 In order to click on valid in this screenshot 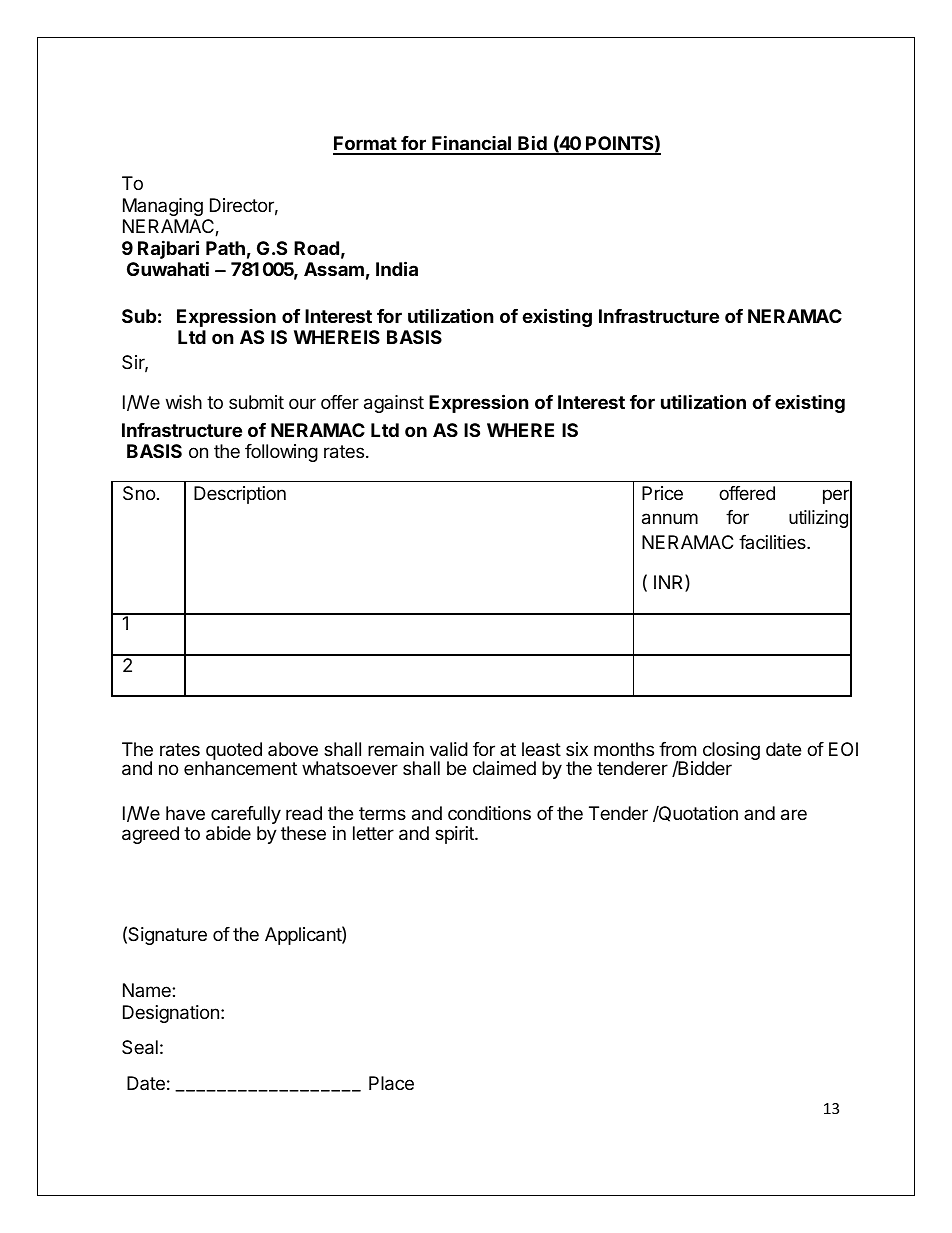, I will do `click(449, 749)`.
